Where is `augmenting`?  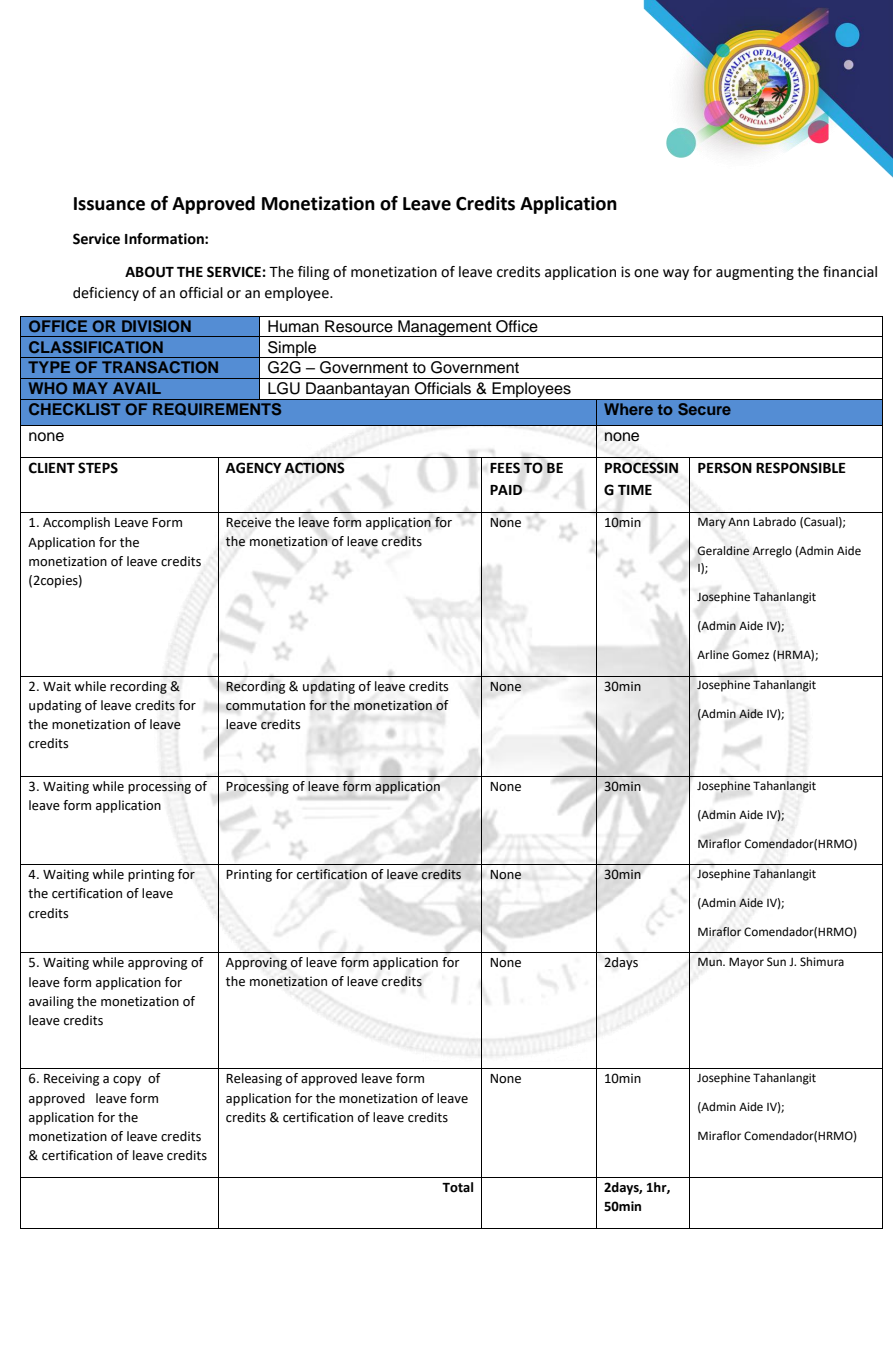
augmenting is located at coordinates (755, 273).
